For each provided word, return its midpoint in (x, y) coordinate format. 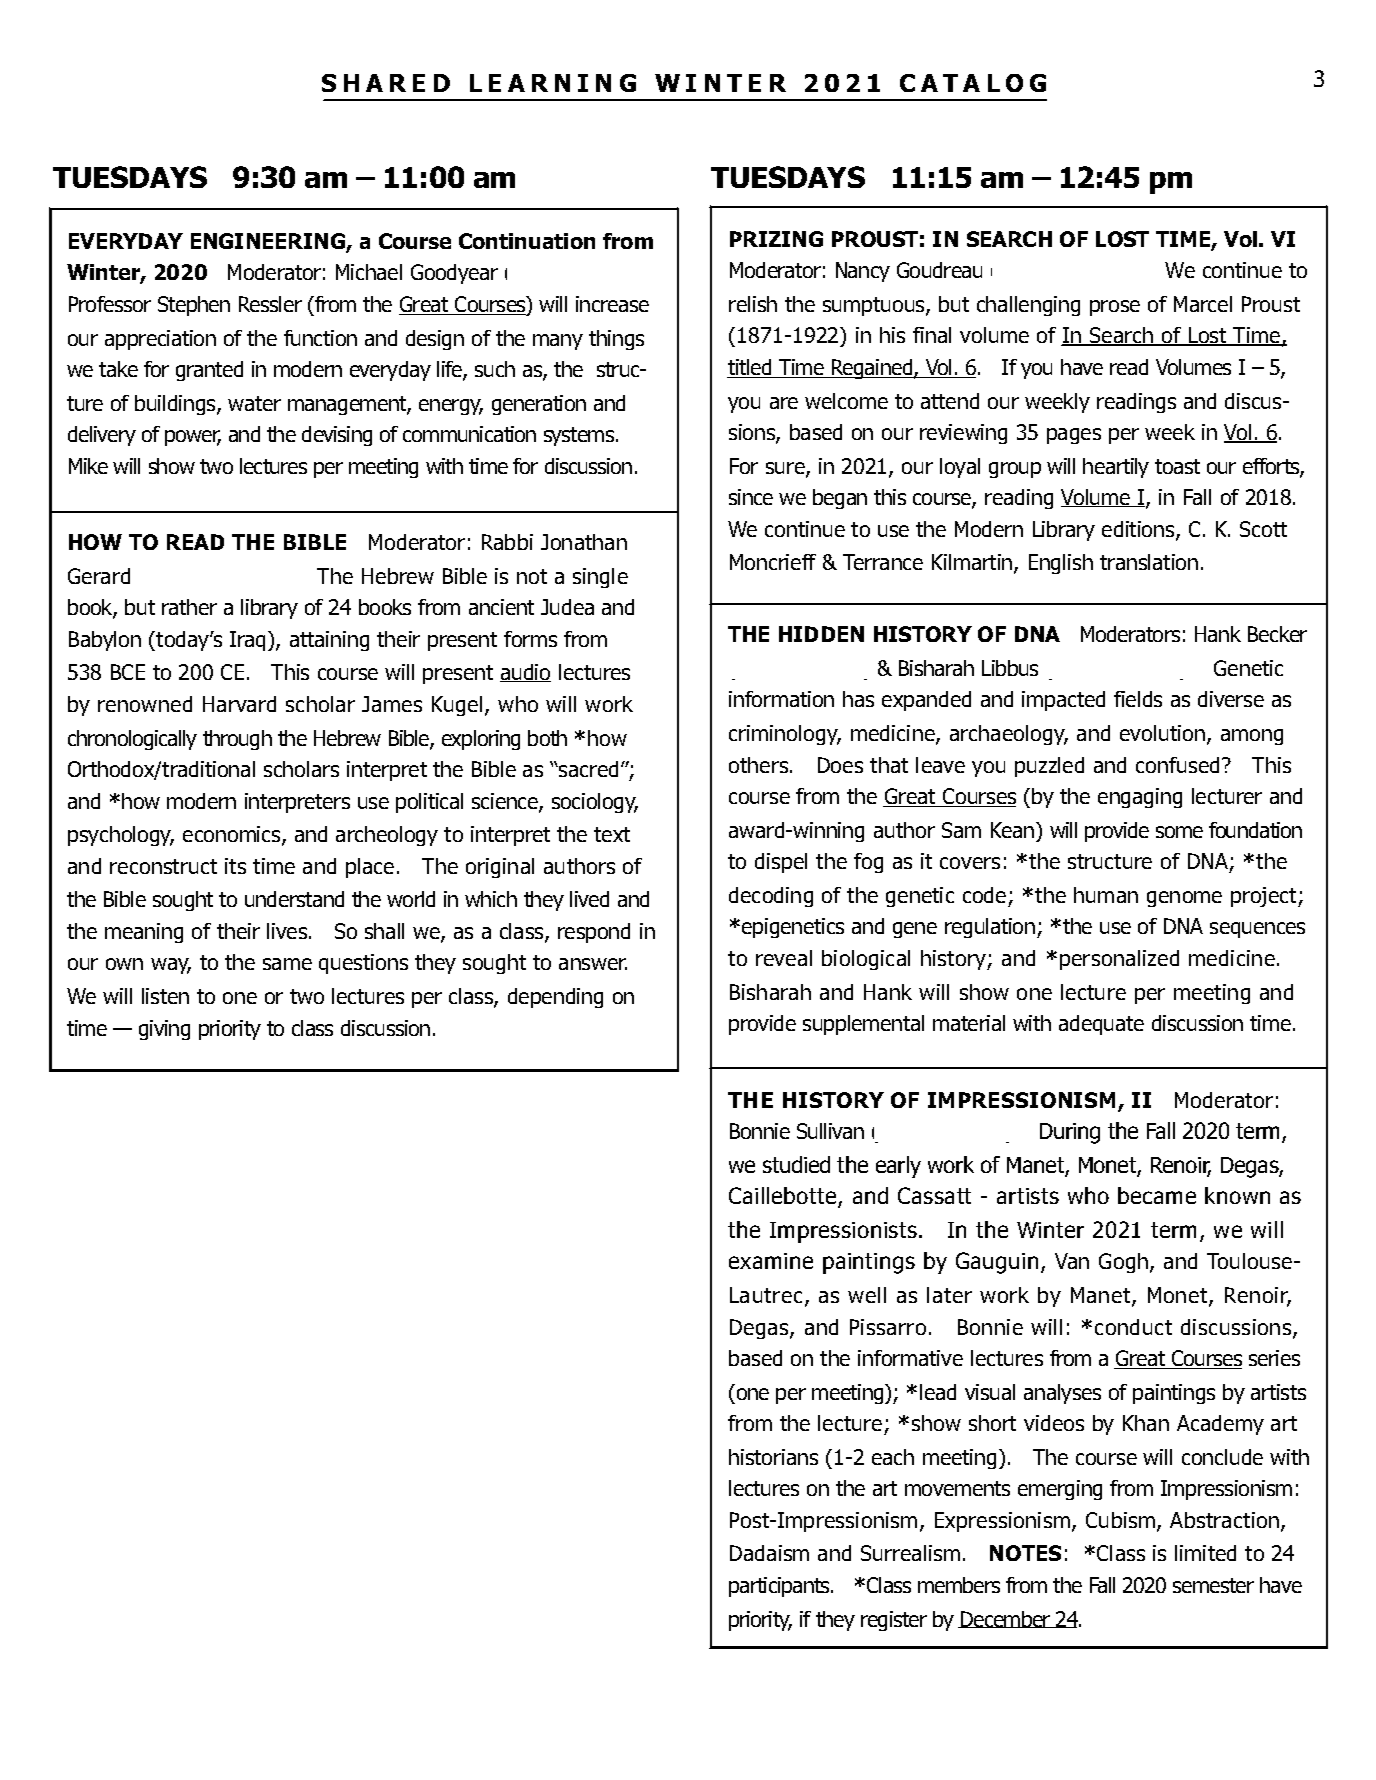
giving (164, 1030)
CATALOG (973, 83)
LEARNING (553, 83)
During (1070, 1133)
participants (781, 1587)
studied (796, 1164)
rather (189, 607)
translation (1149, 562)
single (600, 578)
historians (773, 1457)
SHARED (386, 83)
